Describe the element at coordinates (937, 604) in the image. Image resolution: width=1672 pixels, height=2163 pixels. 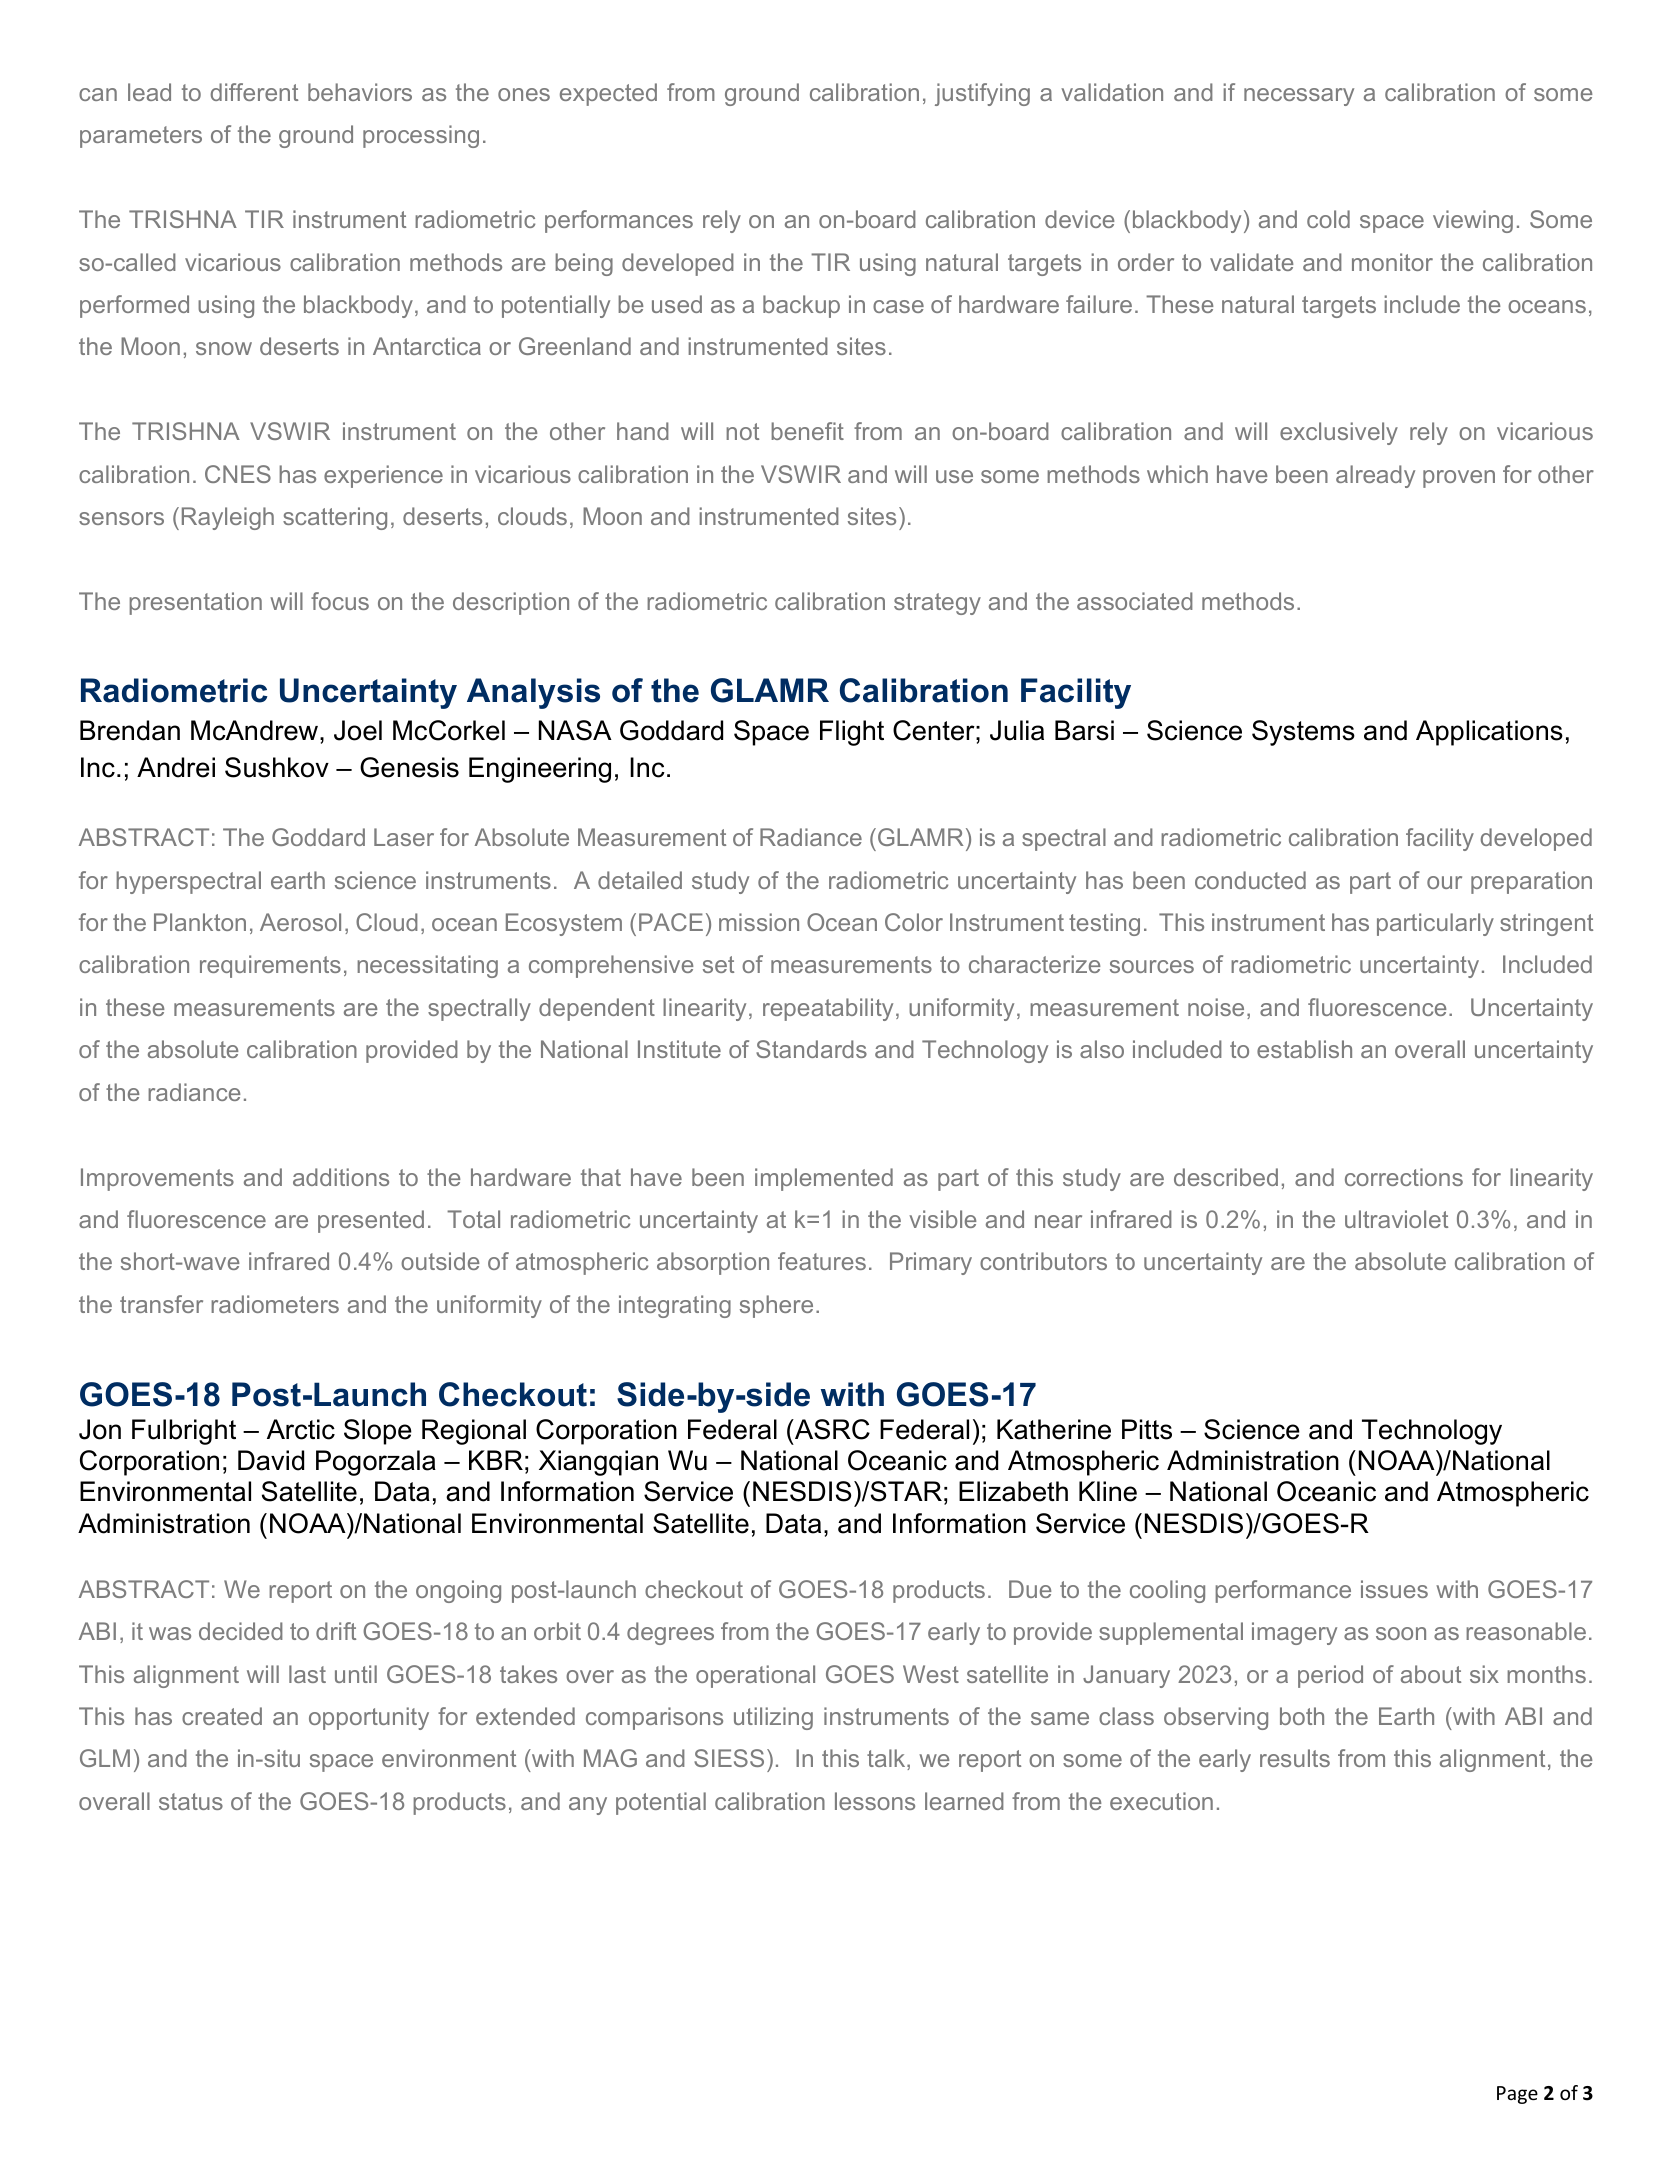
I see `strategy` at that location.
